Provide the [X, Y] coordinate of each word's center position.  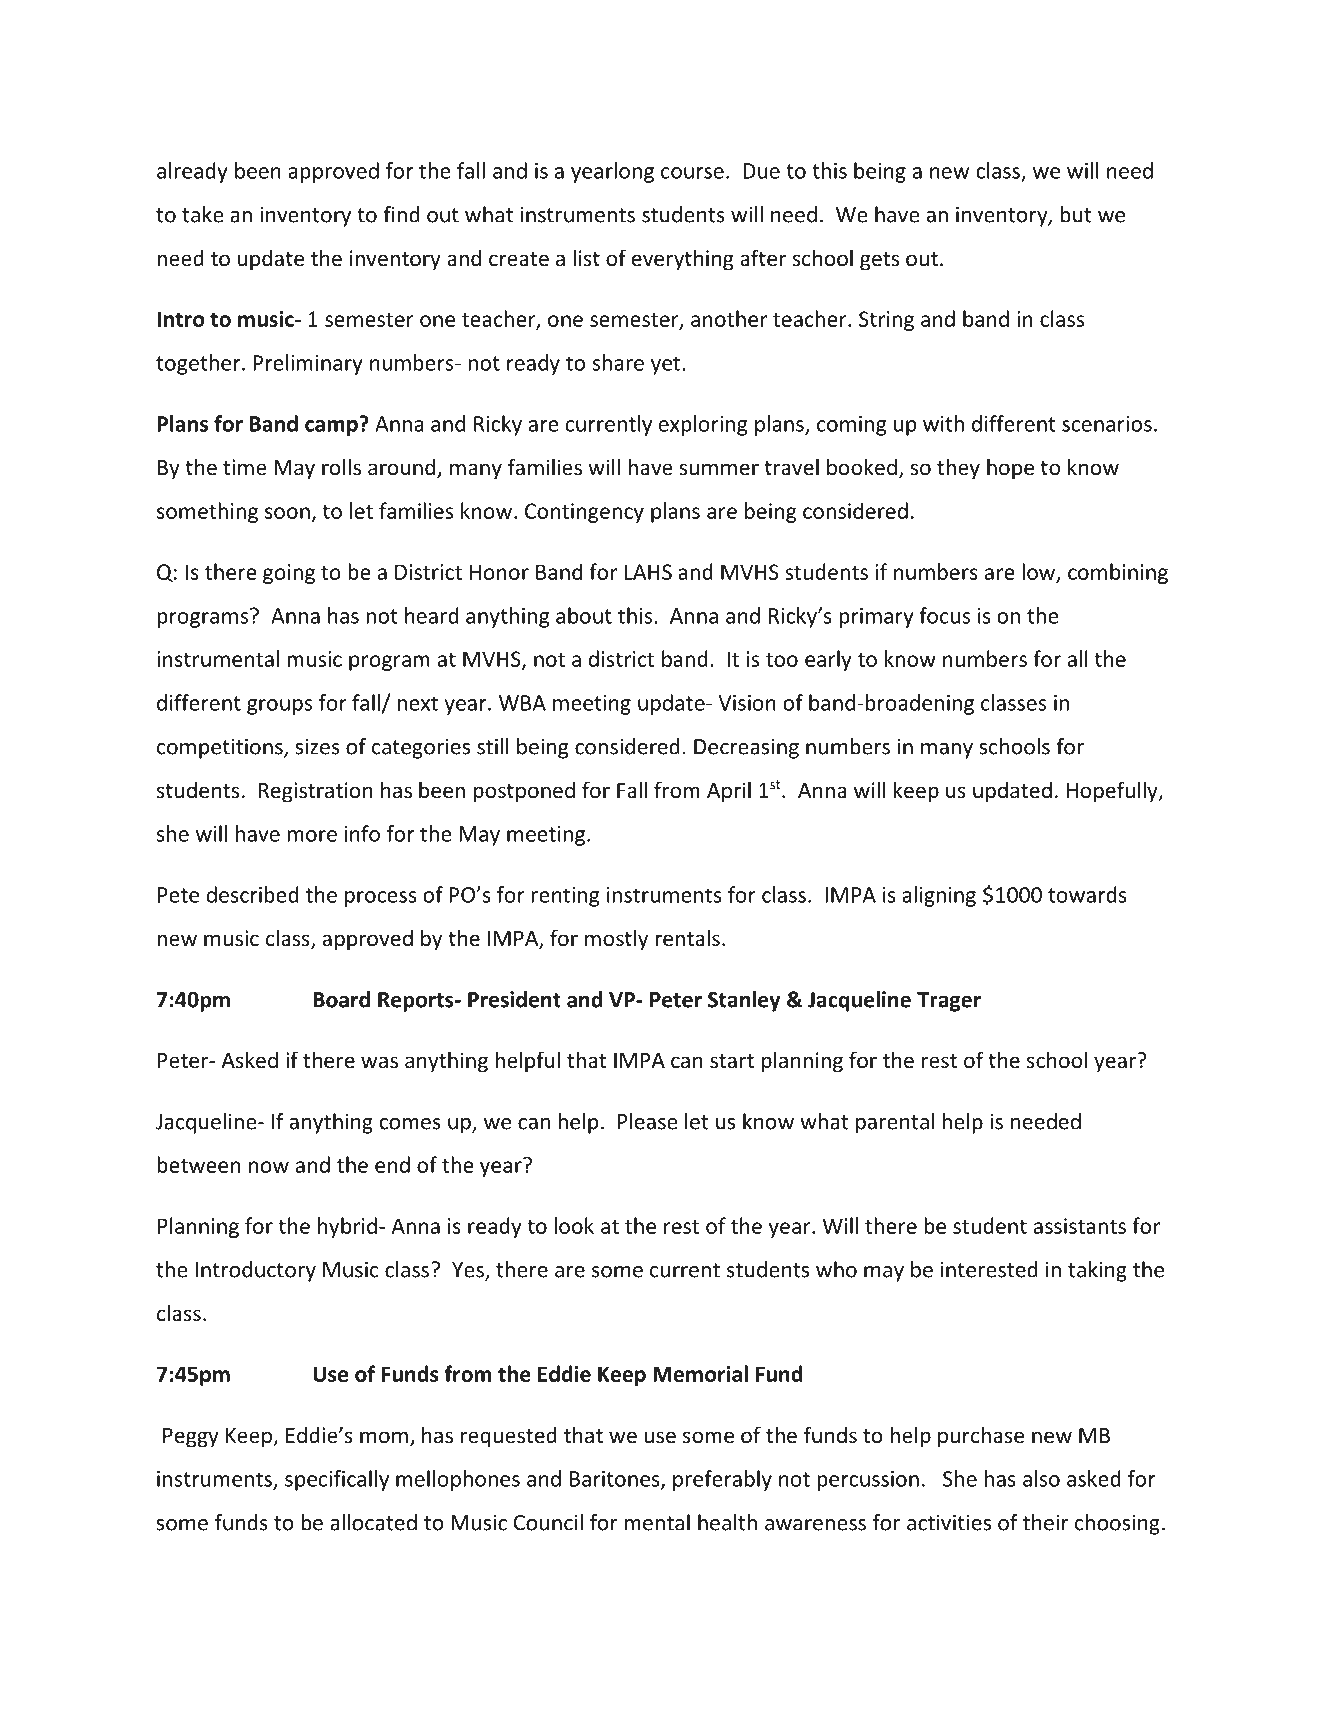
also [1041, 1478]
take [203, 214]
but [1076, 214]
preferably [722, 1480]
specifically [337, 1480]
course [692, 173]
